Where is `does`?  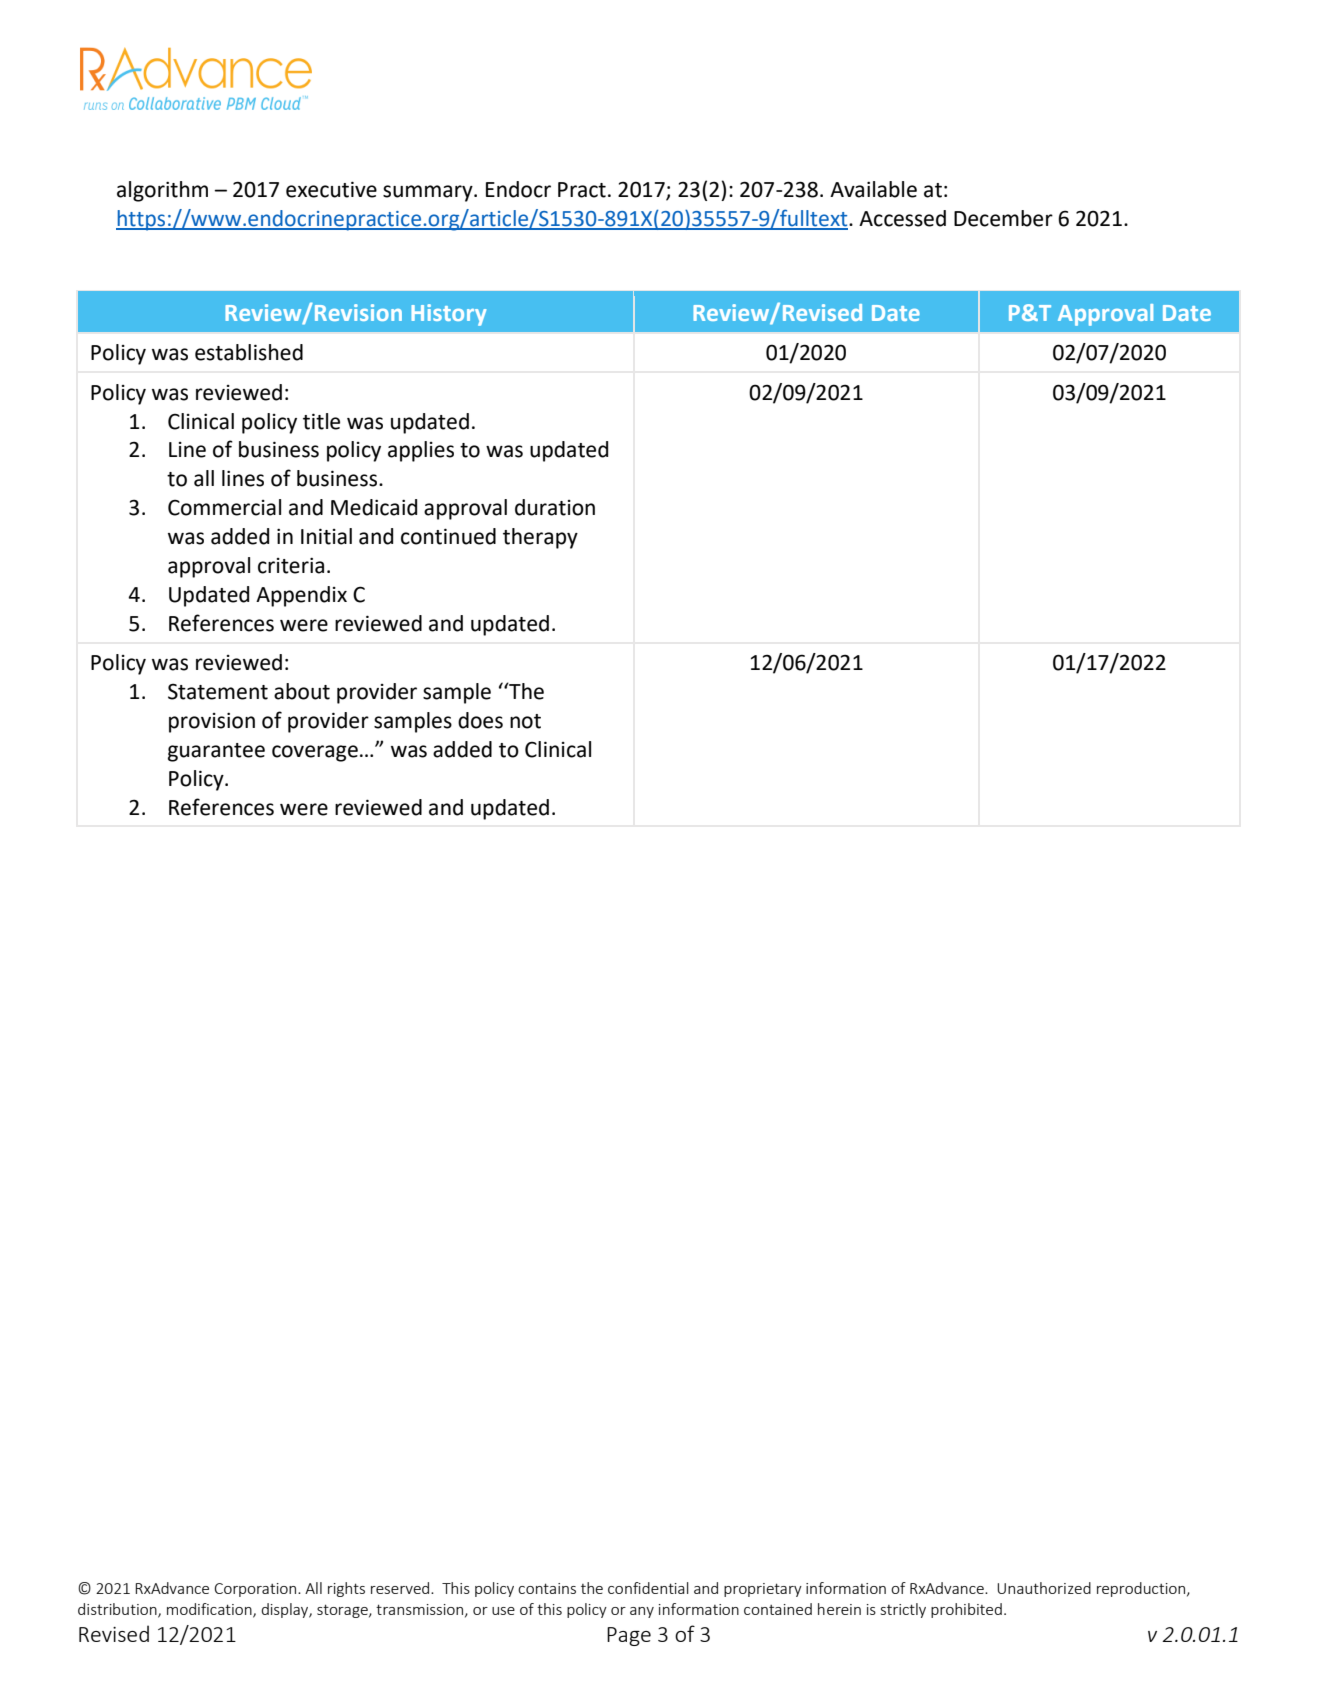 does is located at coordinates (480, 720).
